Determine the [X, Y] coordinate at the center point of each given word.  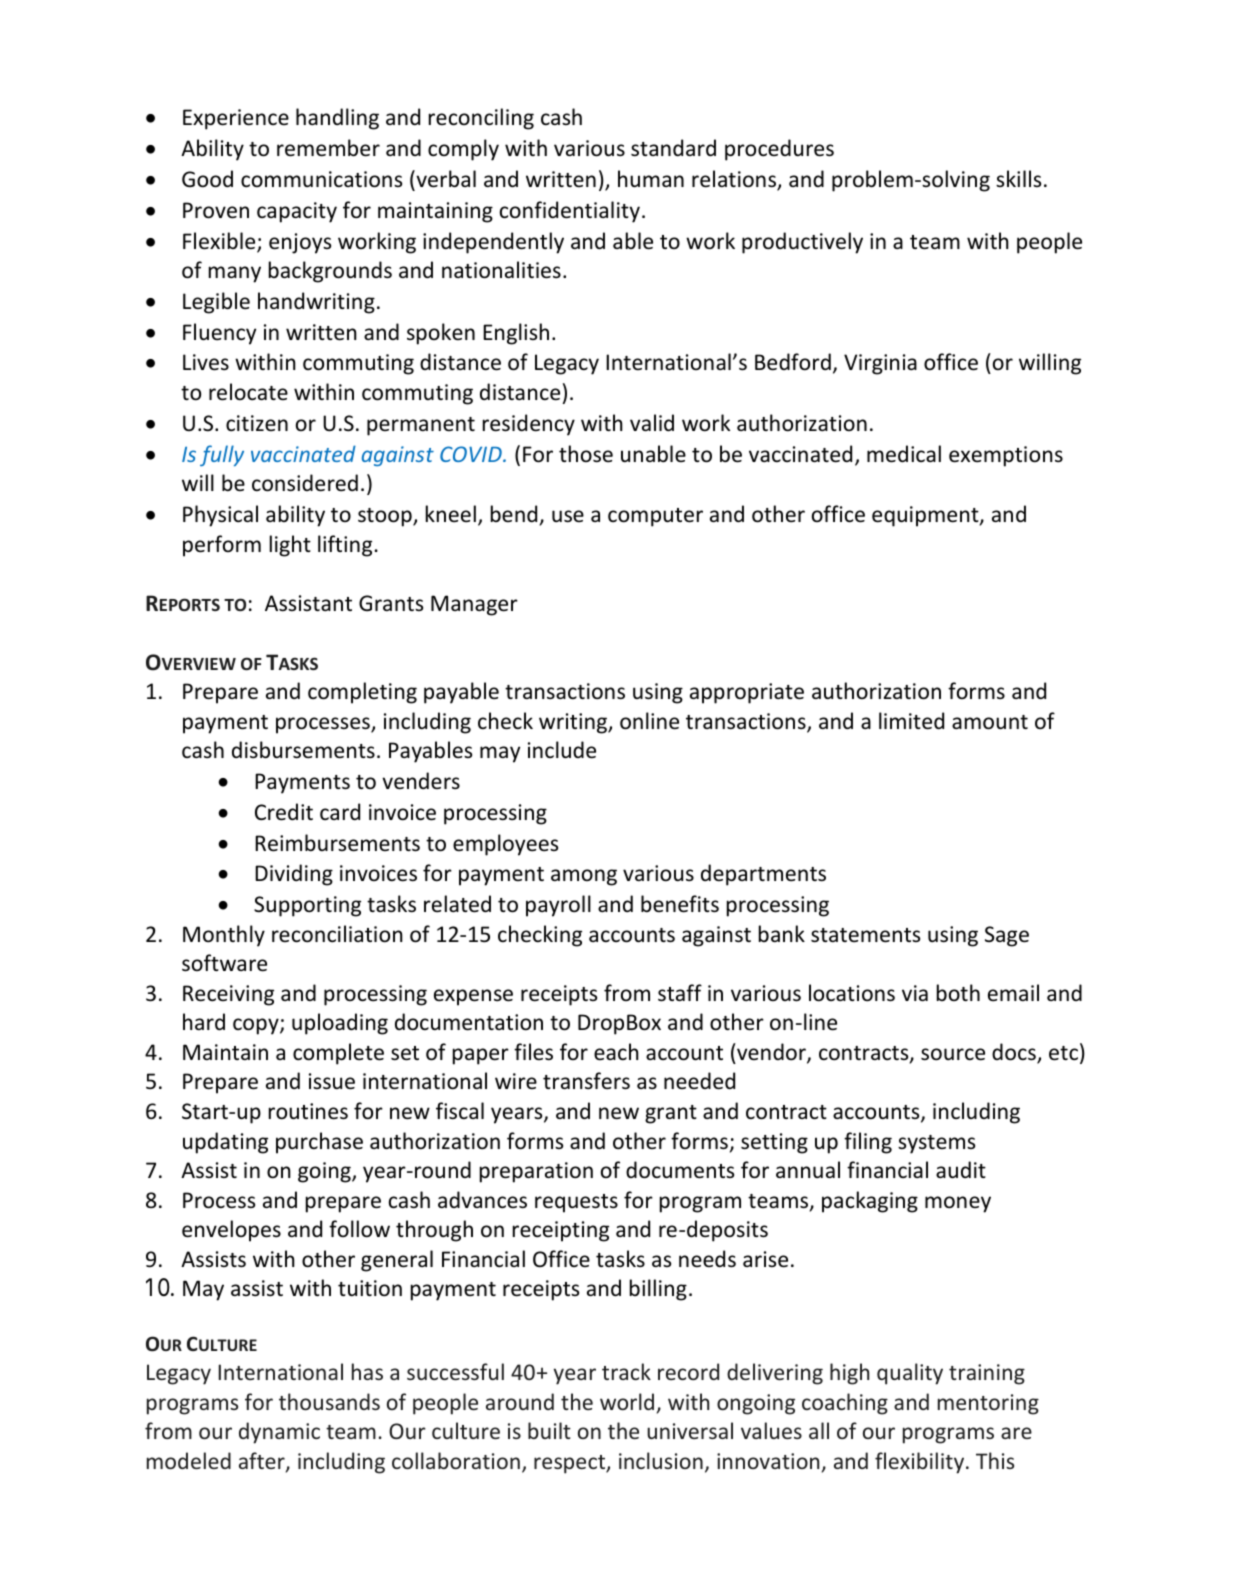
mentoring [988, 1404]
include [562, 750]
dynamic [279, 1433]
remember [328, 148]
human [651, 179]
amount [990, 722]
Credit [284, 812]
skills [1018, 178]
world [627, 1401]
